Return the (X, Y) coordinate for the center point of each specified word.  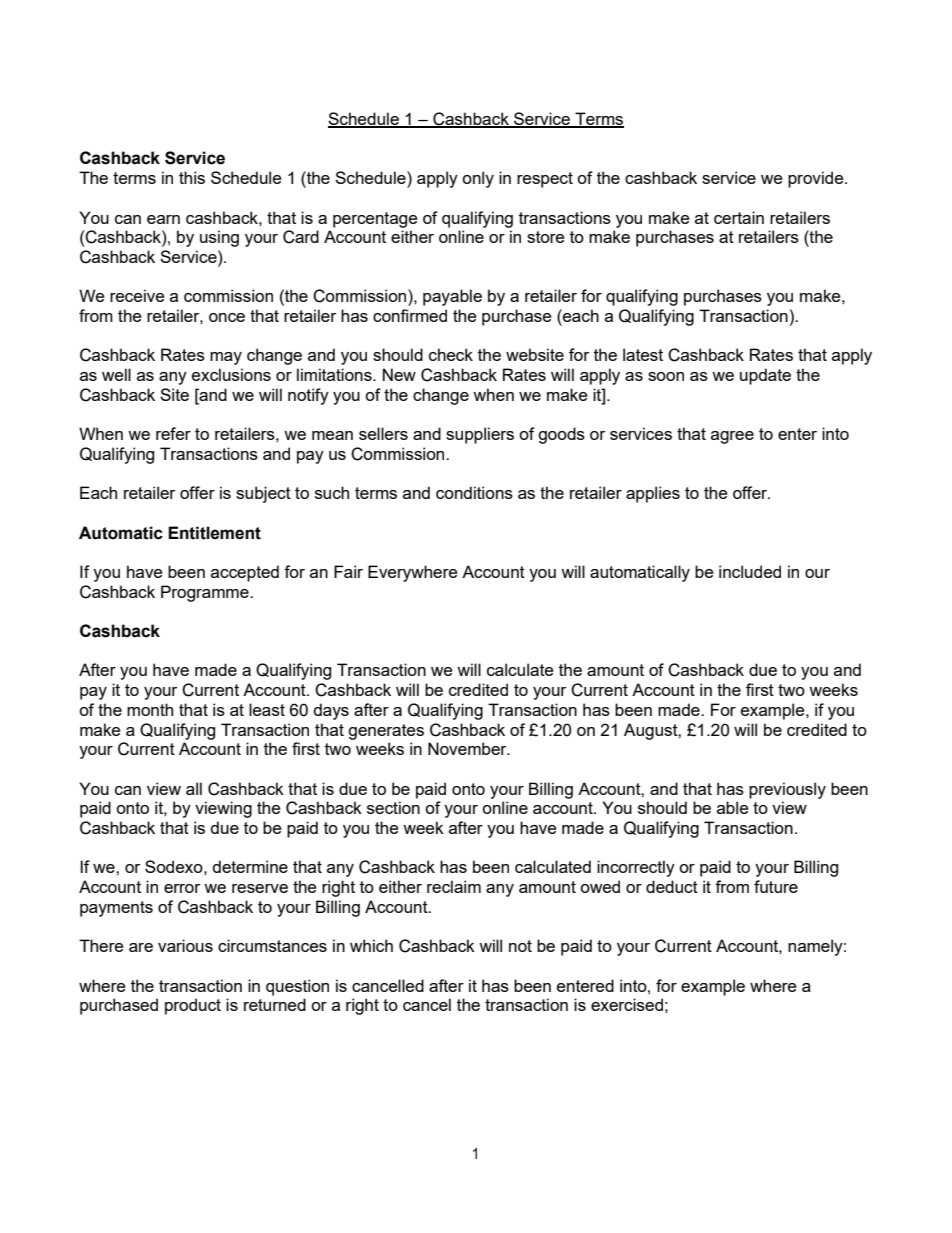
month (150, 709)
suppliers (480, 435)
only (478, 179)
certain (739, 217)
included (750, 571)
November (468, 748)
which (371, 945)
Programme (206, 593)
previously (787, 790)
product (193, 1006)
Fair (348, 571)
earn (163, 219)
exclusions (231, 374)
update (765, 376)
